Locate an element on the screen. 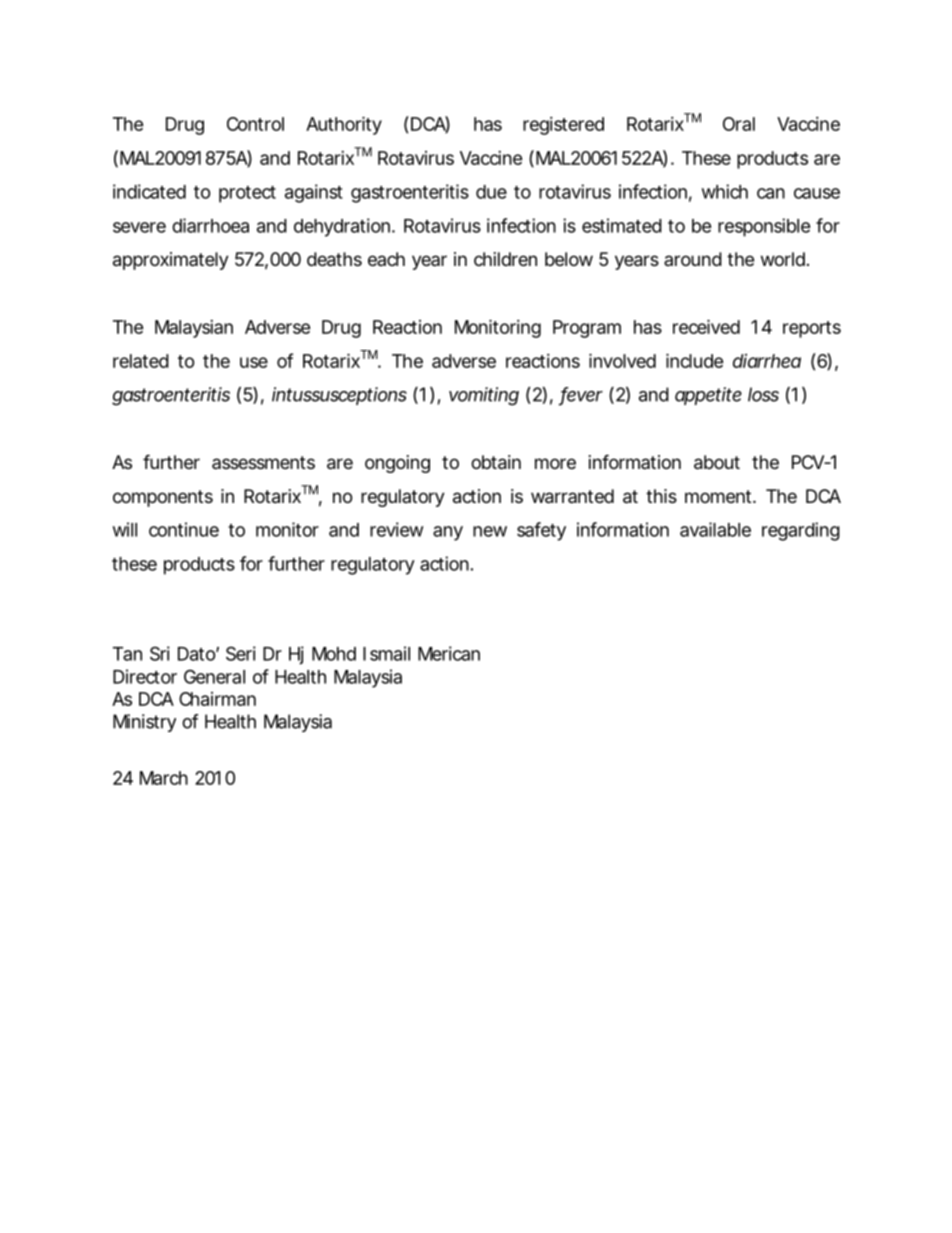 This screenshot has height=1233, width=952. Control is located at coordinates (255, 124).
